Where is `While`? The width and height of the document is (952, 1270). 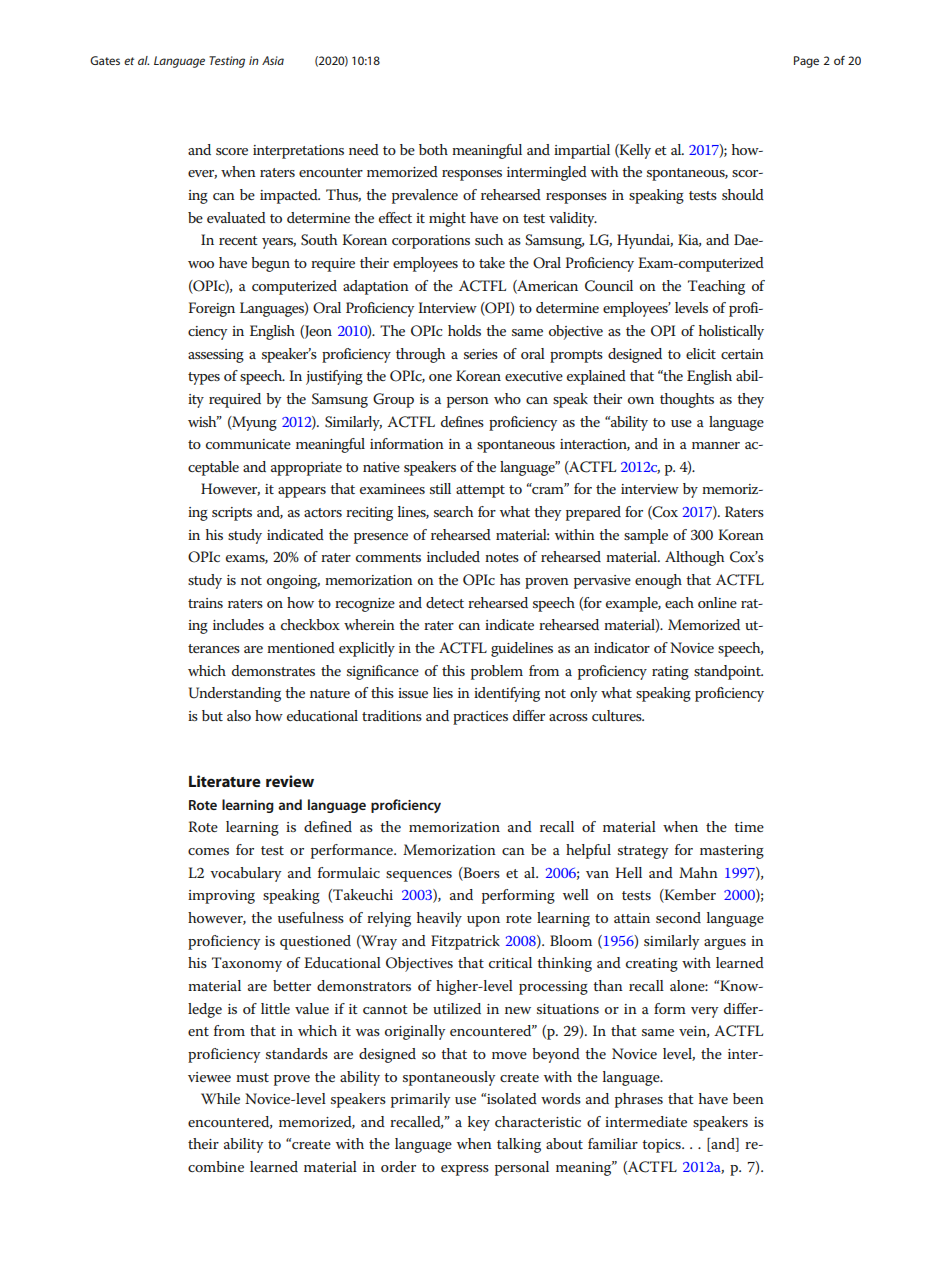 While is located at coordinates (220, 1098).
